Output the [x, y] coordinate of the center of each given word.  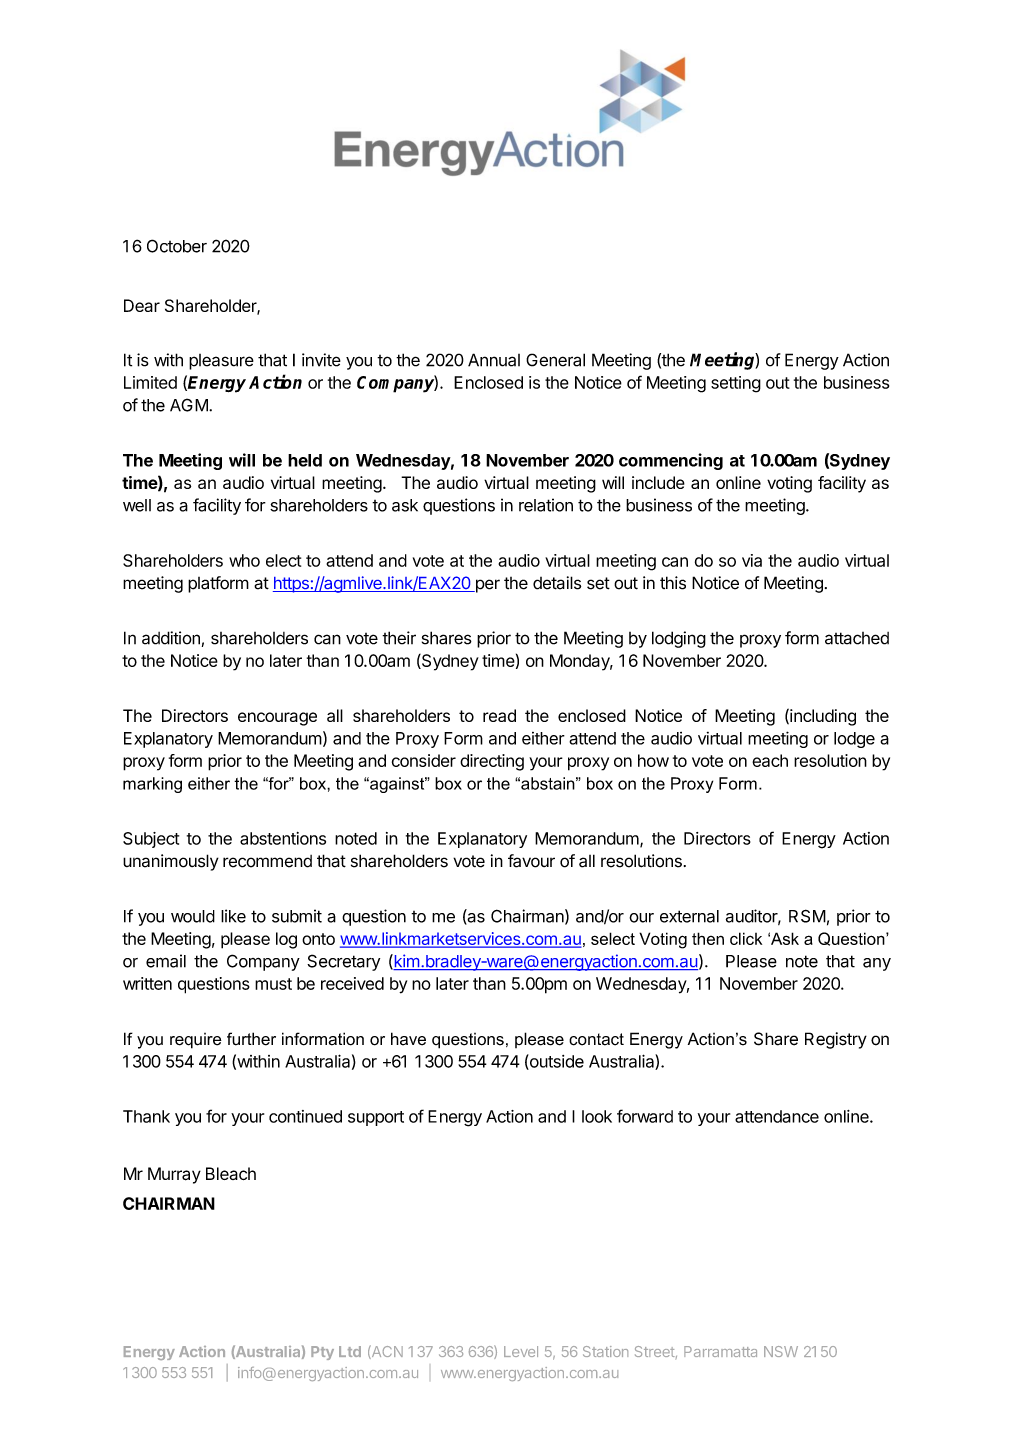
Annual [494, 360]
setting [736, 384]
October [177, 246]
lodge [854, 740]
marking [152, 785]
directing [492, 762]
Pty [322, 1353]
